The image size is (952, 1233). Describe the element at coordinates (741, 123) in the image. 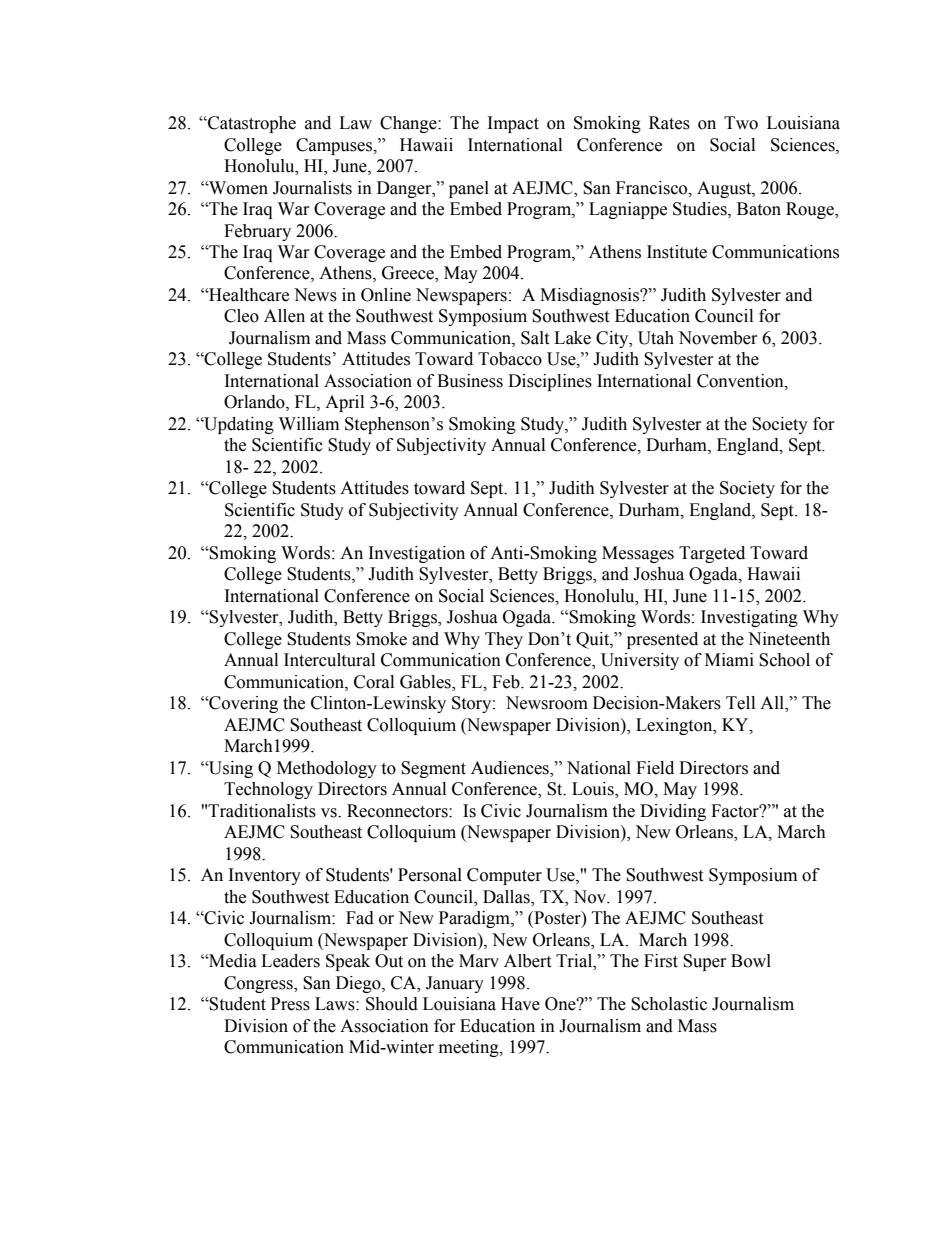

I see `Two` at that location.
